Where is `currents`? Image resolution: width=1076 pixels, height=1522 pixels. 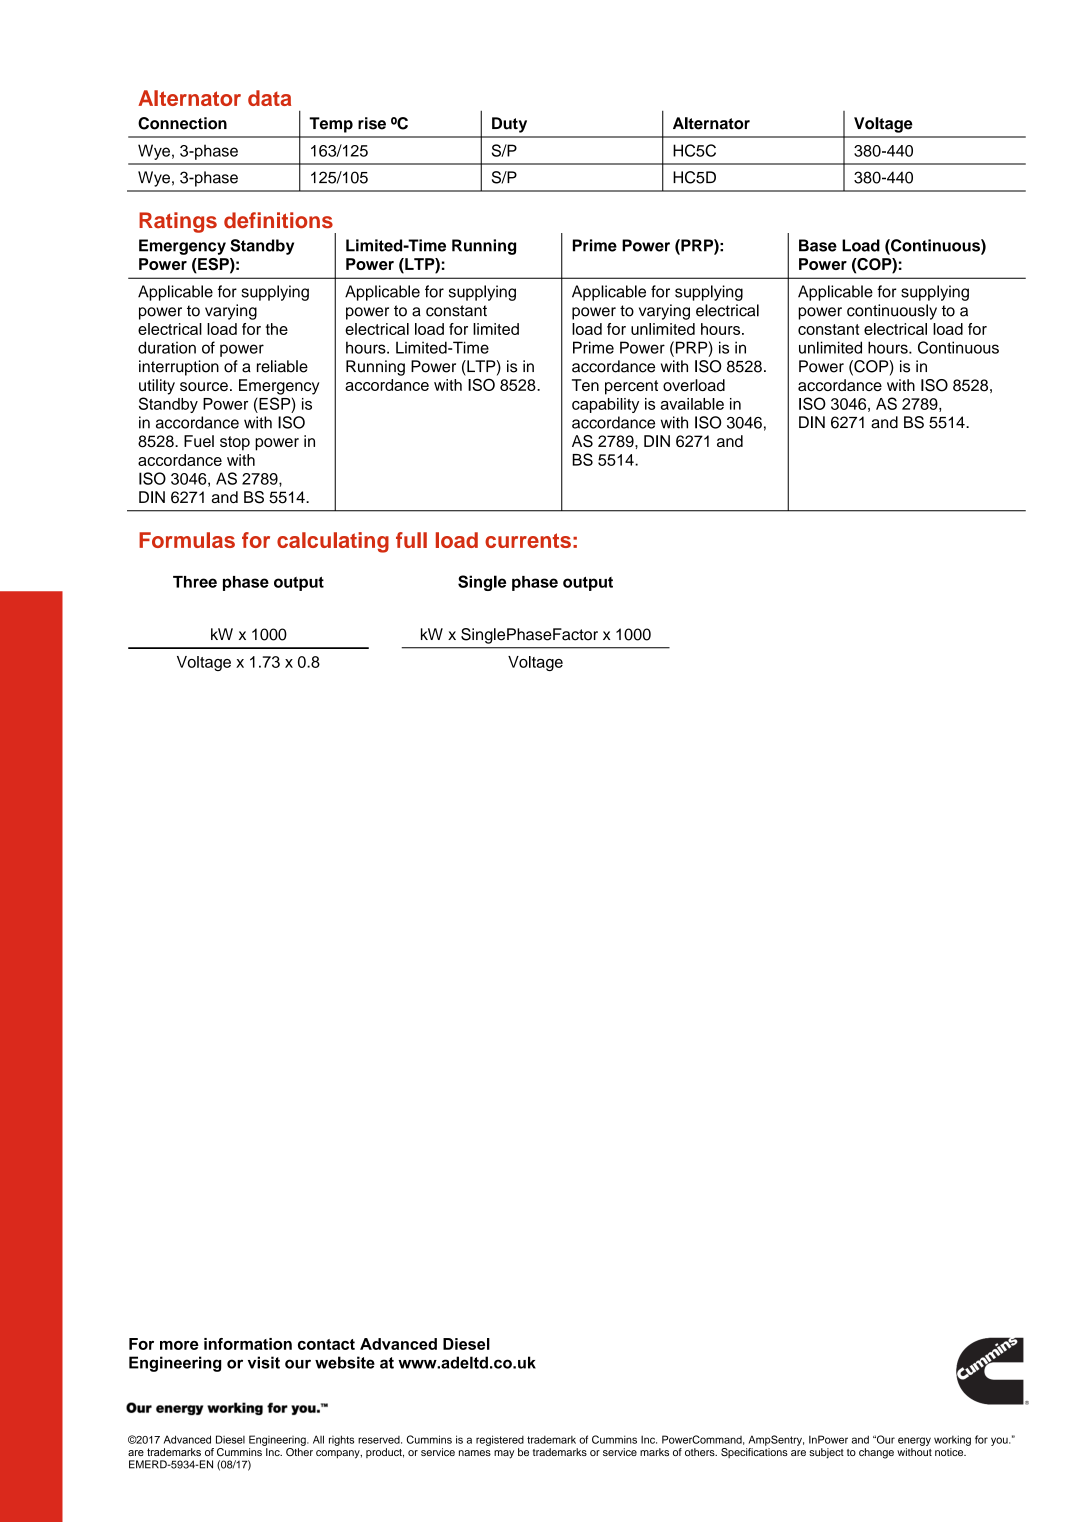
currents is located at coordinates (528, 540).
